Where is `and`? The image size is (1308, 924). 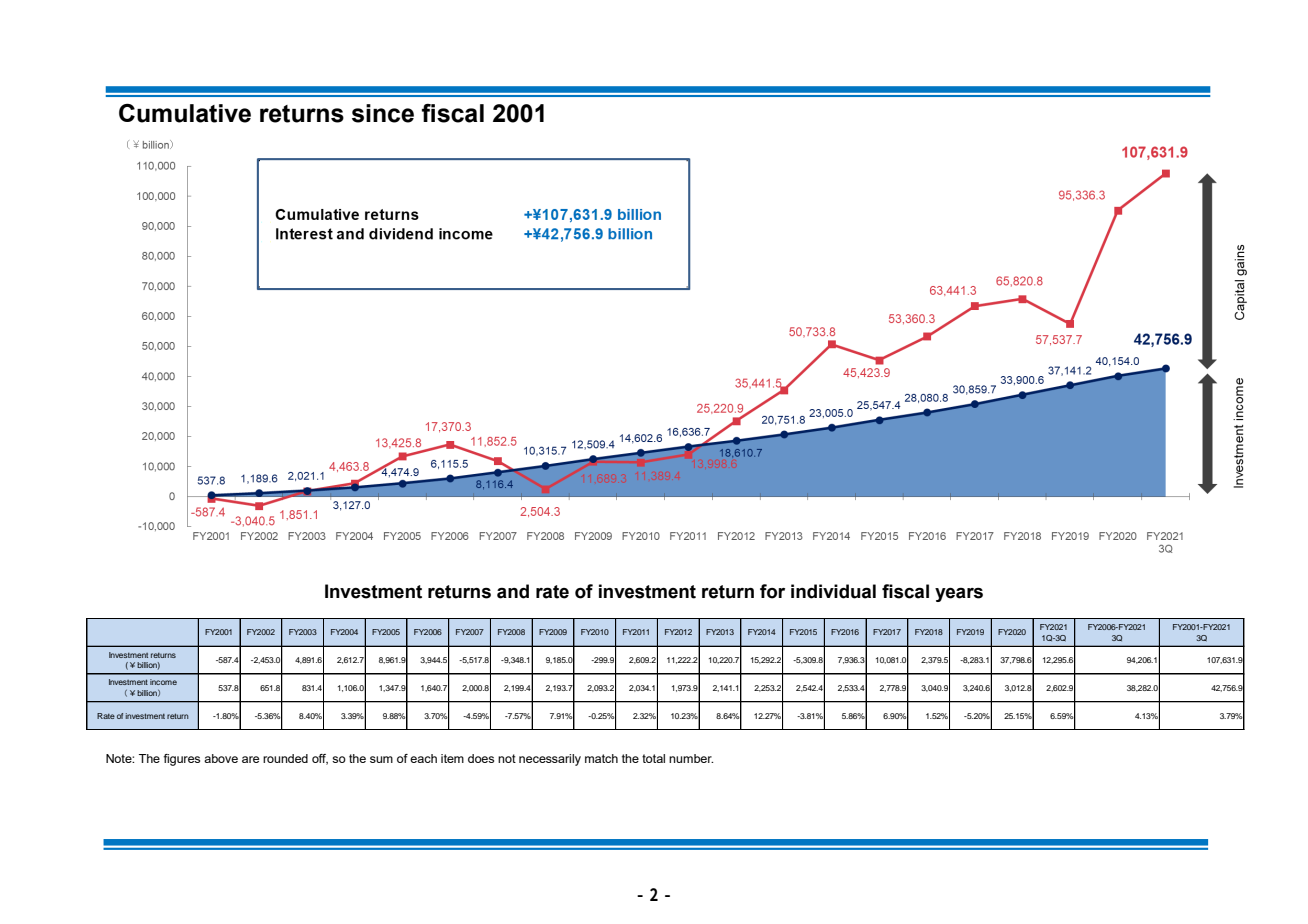
and is located at coordinates (513, 591).
